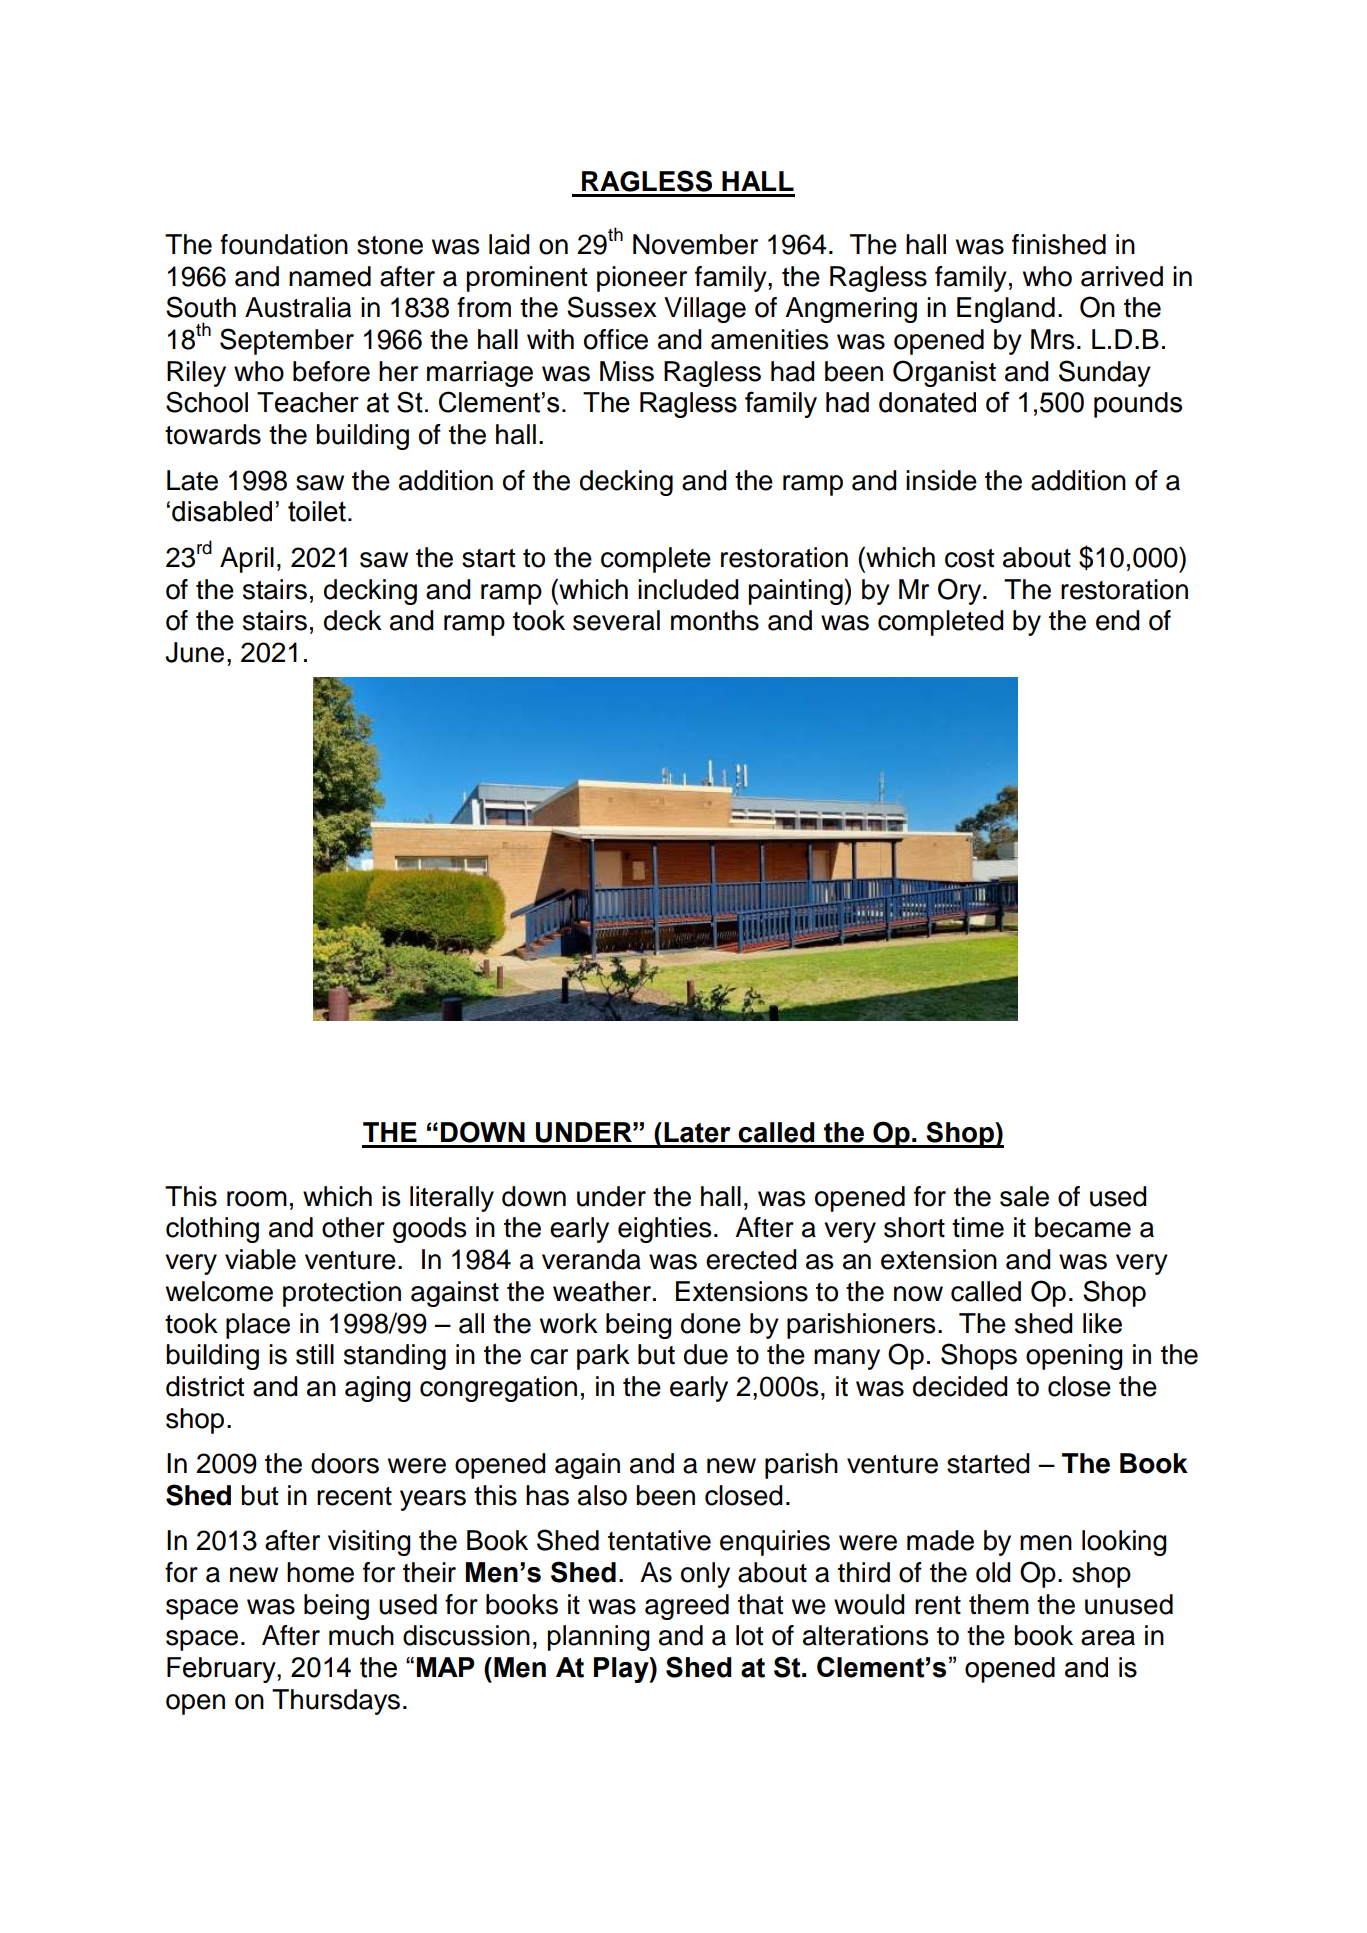 This screenshot has height=1933, width=1367. Describe the element at coordinates (1102, 1323) in the screenshot. I see `like` at that location.
